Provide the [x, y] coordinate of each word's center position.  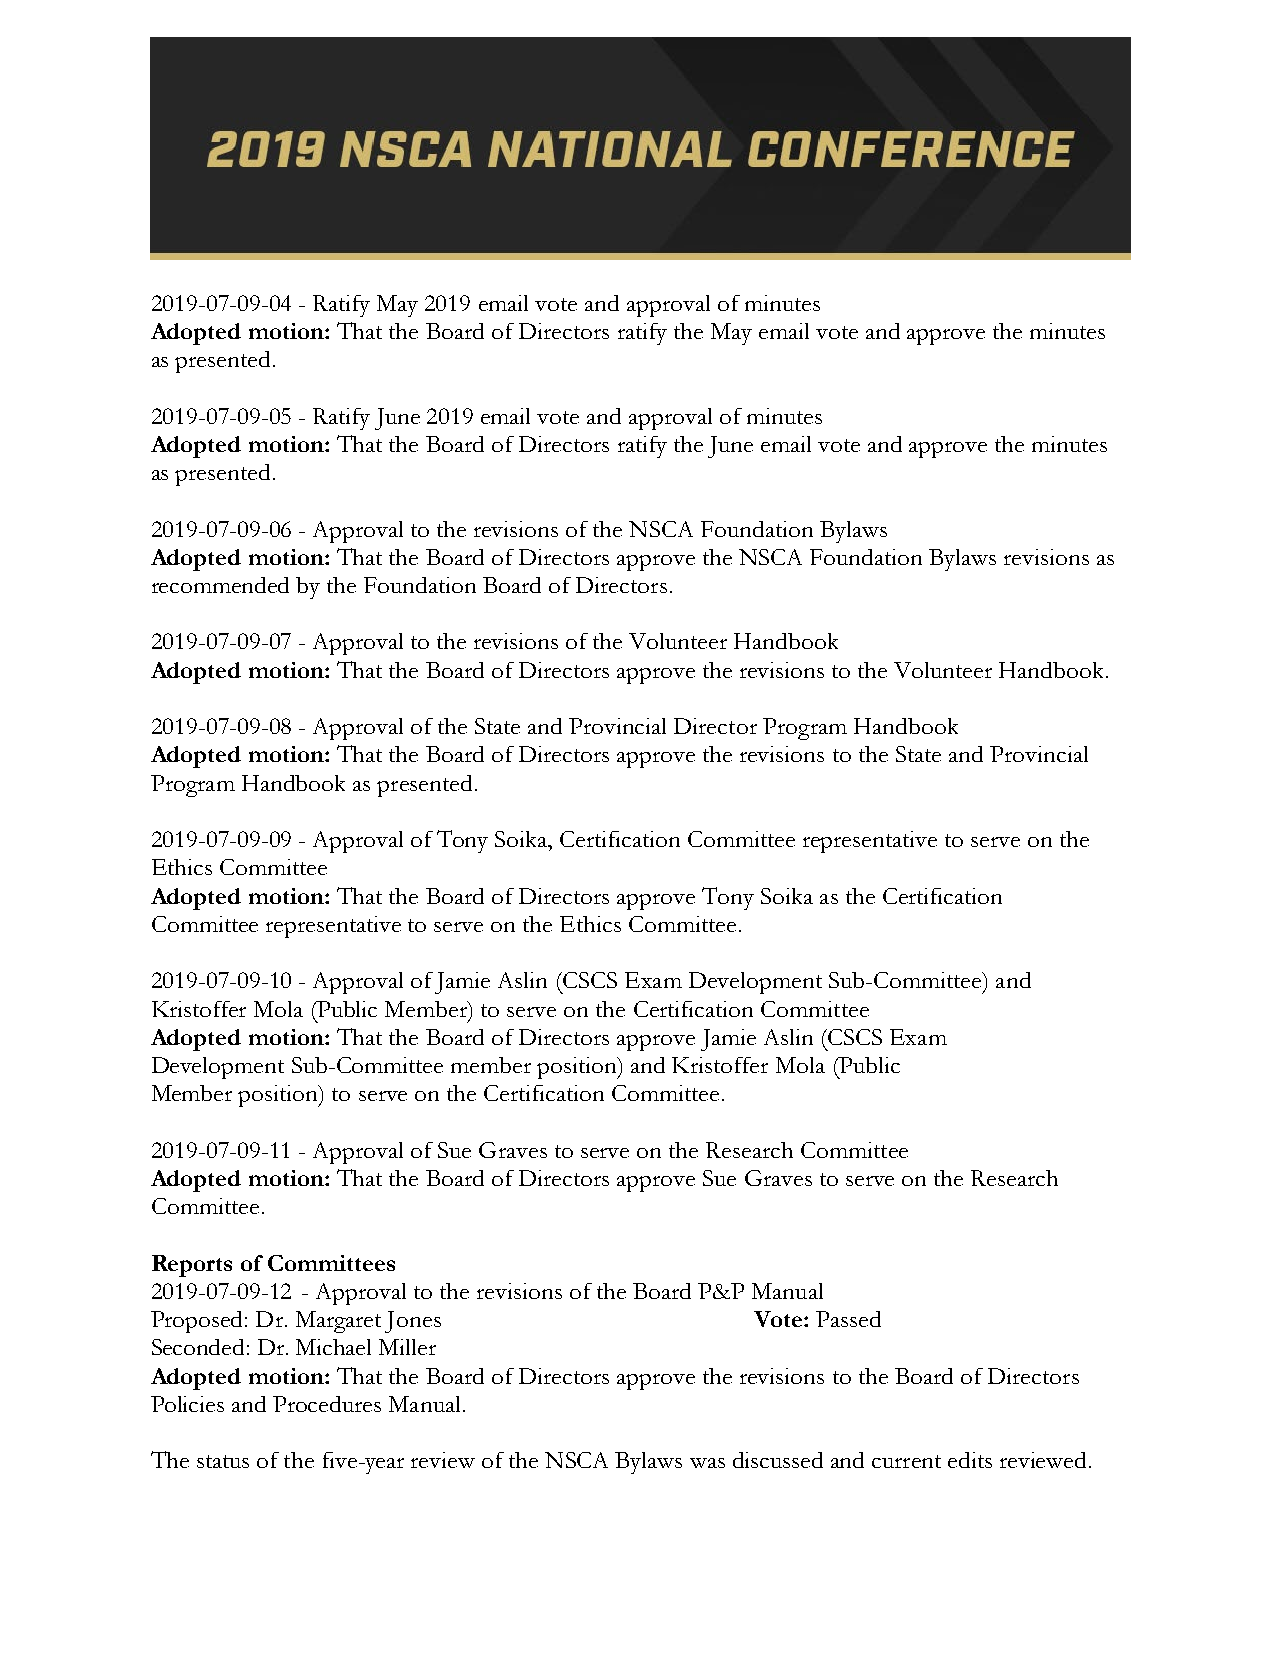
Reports [192, 1266]
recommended [220, 585]
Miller [407, 1347]
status [223, 1461]
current [906, 1461]
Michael [333, 1347]
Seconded [198, 1347]
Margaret [338, 1322]
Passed [848, 1319]
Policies [187, 1404]
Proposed [198, 1322]
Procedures [327, 1404]
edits [970, 1460]
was [707, 1463]
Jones [413, 1322]
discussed [778, 1460]
